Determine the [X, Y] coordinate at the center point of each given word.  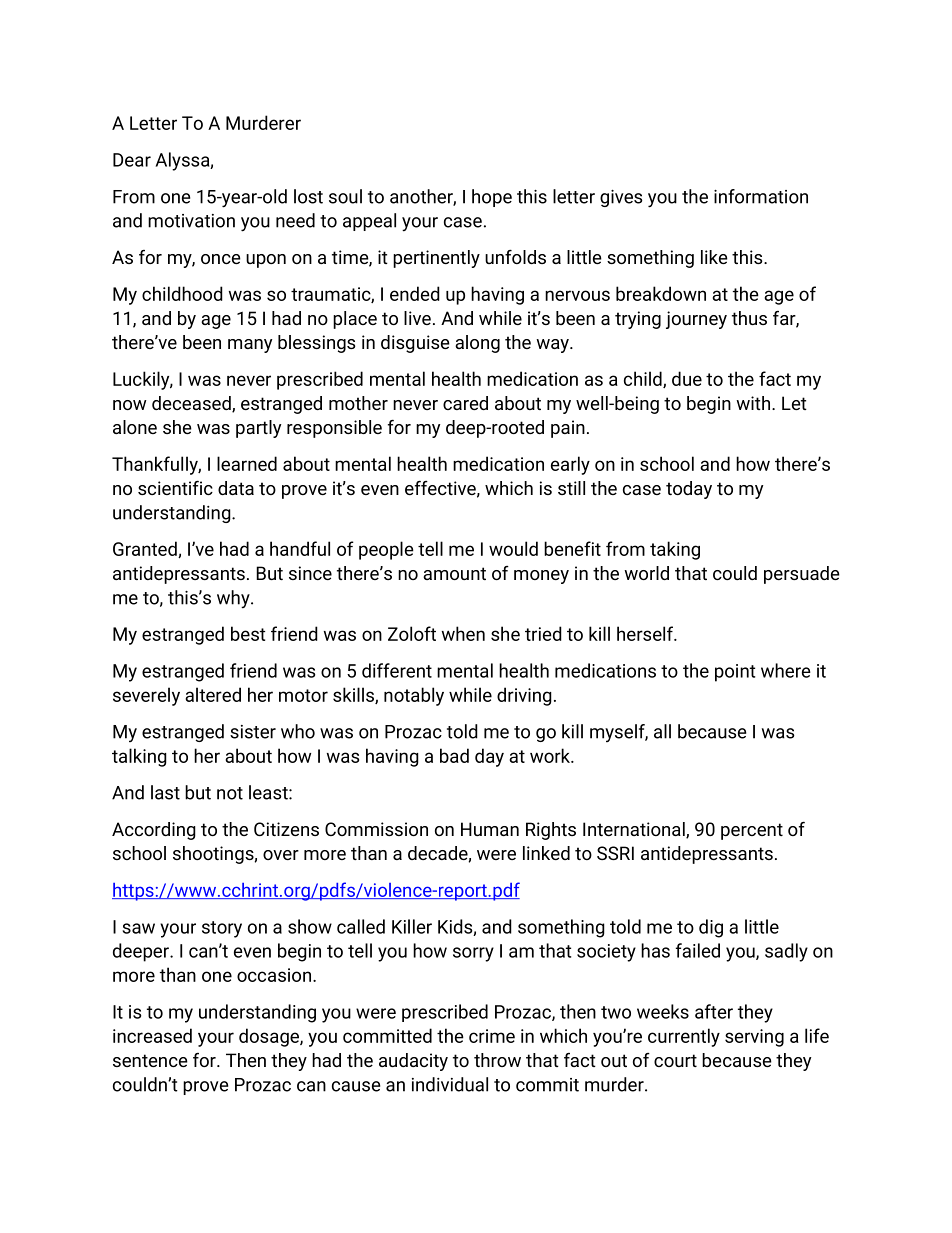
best [248, 633]
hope [492, 198]
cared [465, 403]
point [735, 673]
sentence [150, 1060]
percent [752, 831]
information [761, 196]
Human [490, 829]
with [753, 403]
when [463, 633]
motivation [191, 221]
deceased [192, 404]
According [154, 831]
